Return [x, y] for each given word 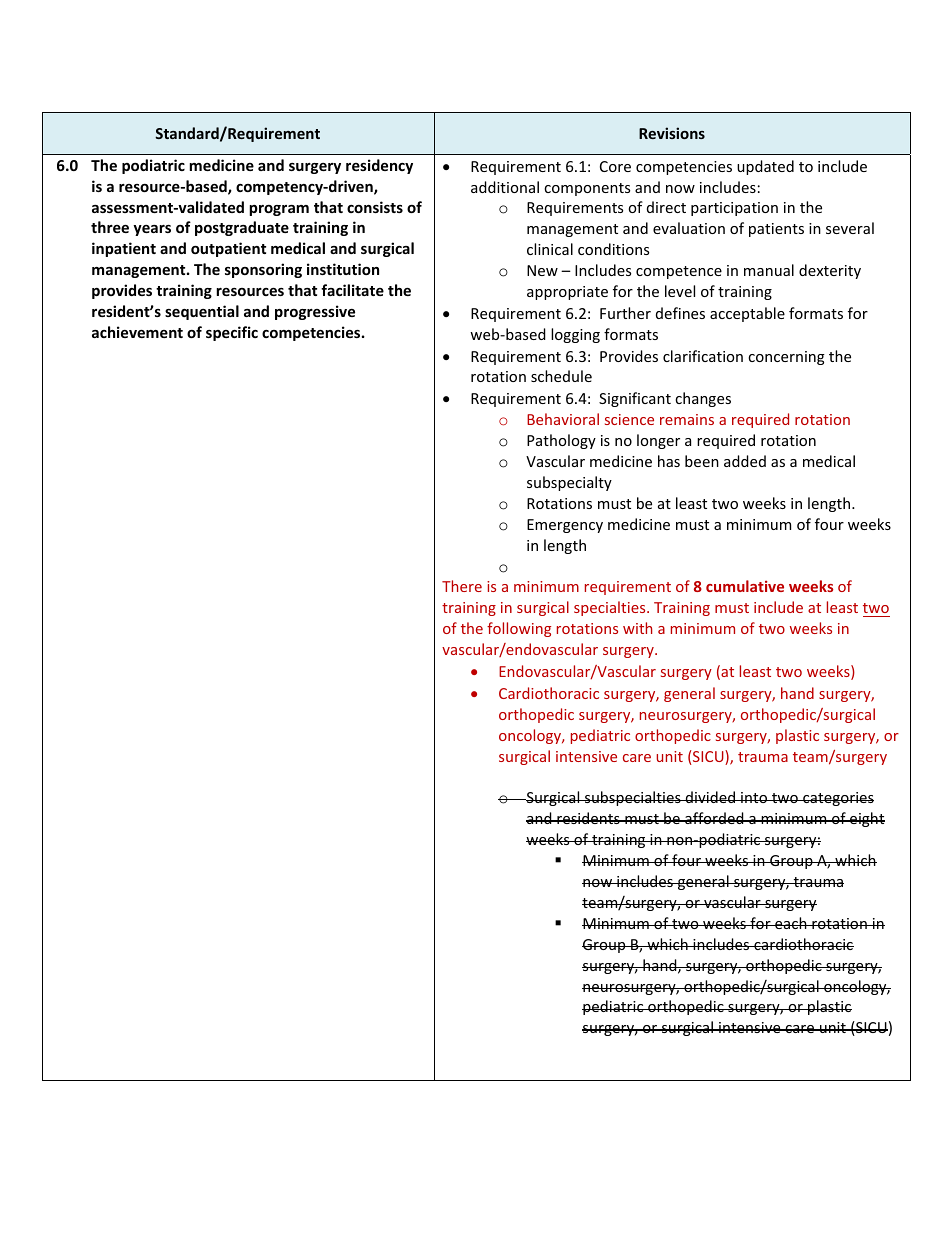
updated [765, 167]
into [754, 797]
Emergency [565, 526]
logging [575, 335]
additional [505, 187]
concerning [786, 358]
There [462, 586]
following [519, 629]
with [637, 628]
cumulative [745, 586]
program [279, 210]
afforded [714, 818]
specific [232, 333]
